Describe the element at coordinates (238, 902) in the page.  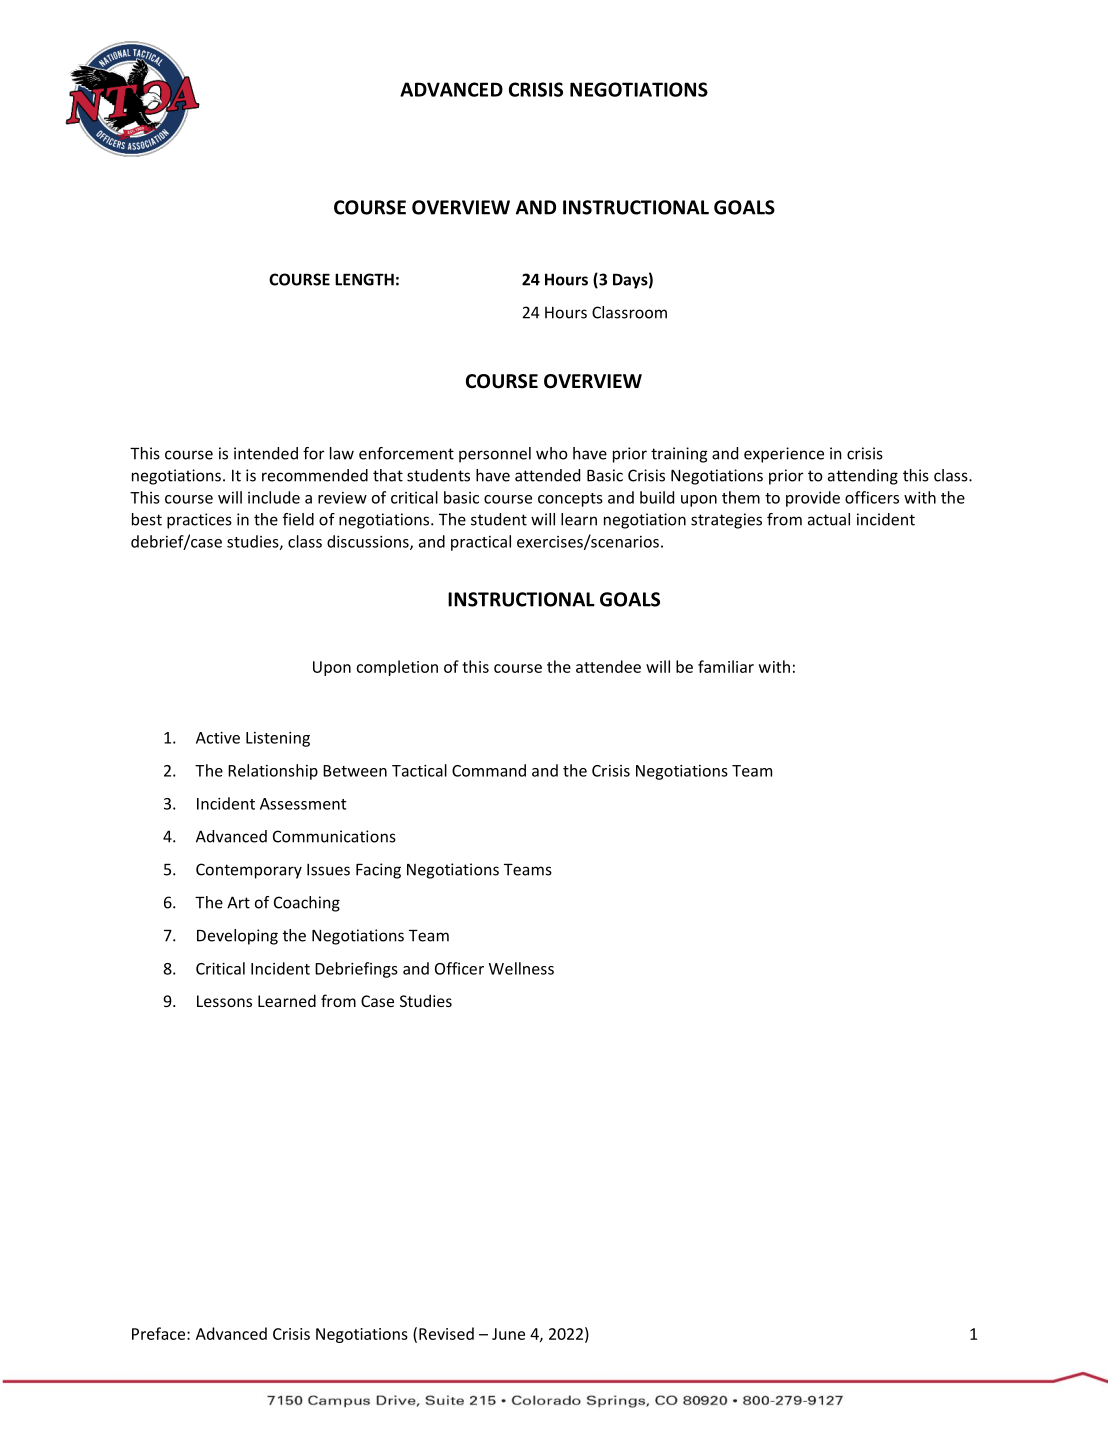
I see `Art` at that location.
